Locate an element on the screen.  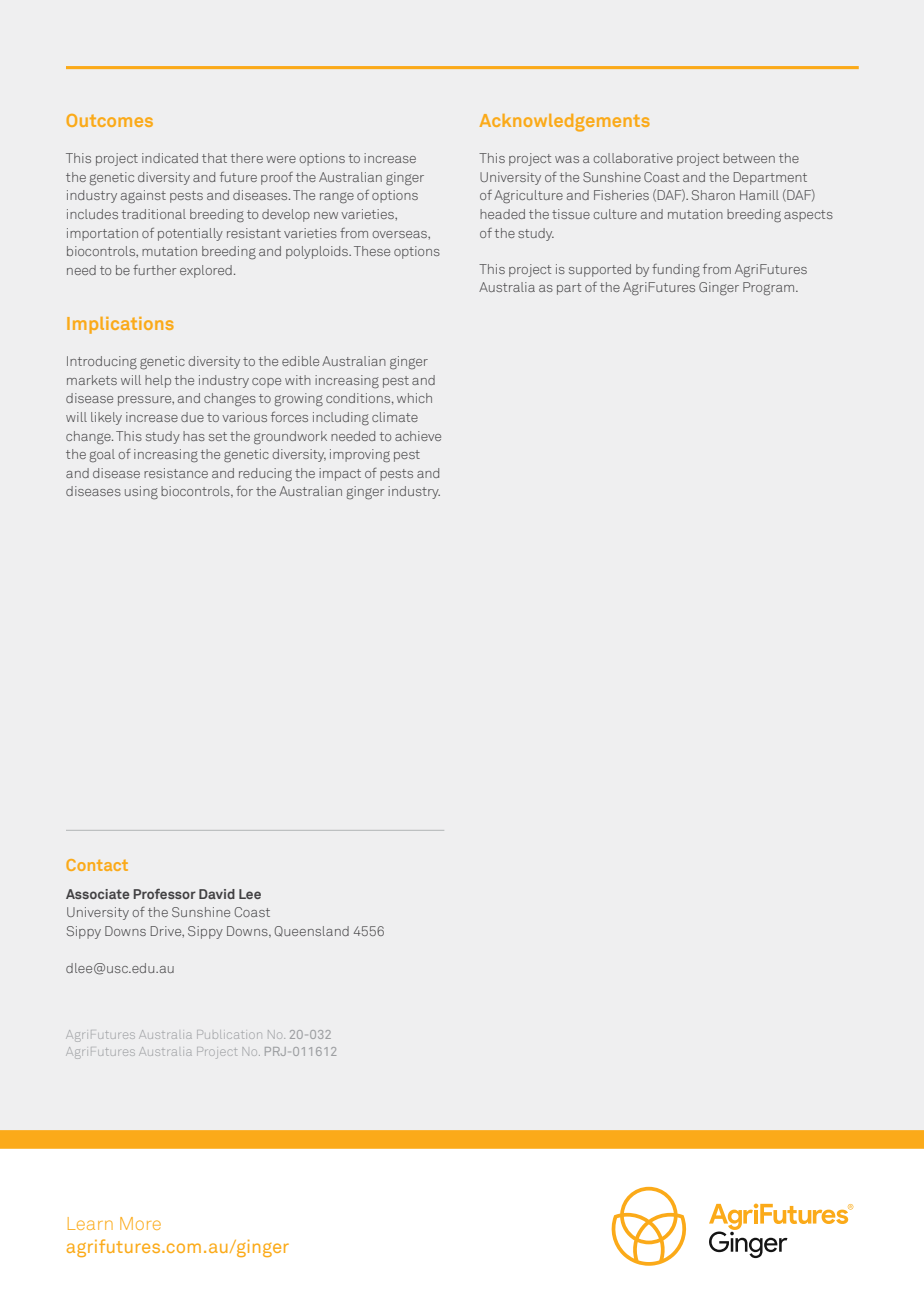
Publication is located at coordinates (229, 1034).
